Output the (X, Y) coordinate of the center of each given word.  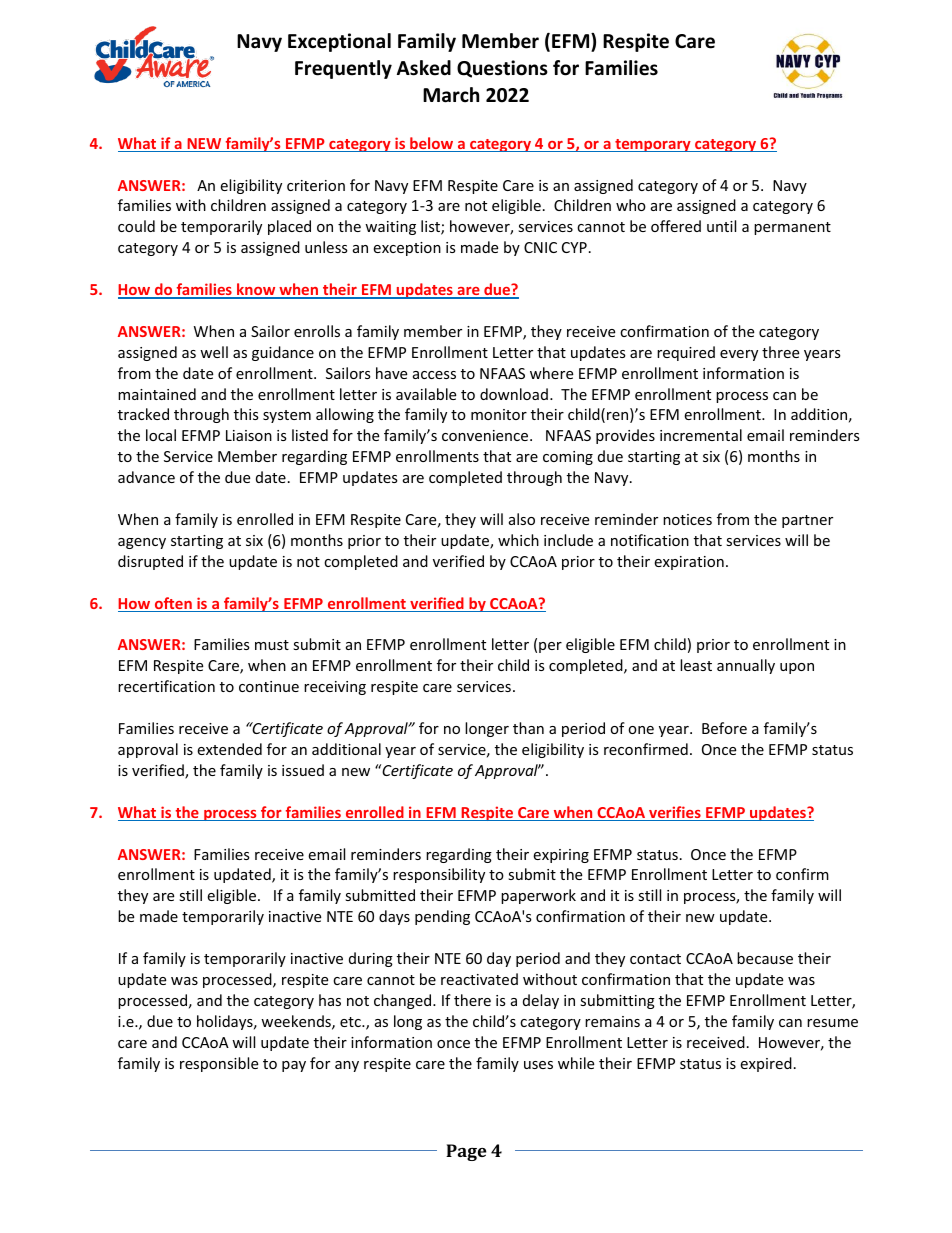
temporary (653, 145)
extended (229, 749)
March (451, 95)
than (528, 728)
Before (724, 728)
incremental (701, 435)
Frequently (343, 69)
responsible (219, 1064)
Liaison (249, 435)
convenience (486, 435)
